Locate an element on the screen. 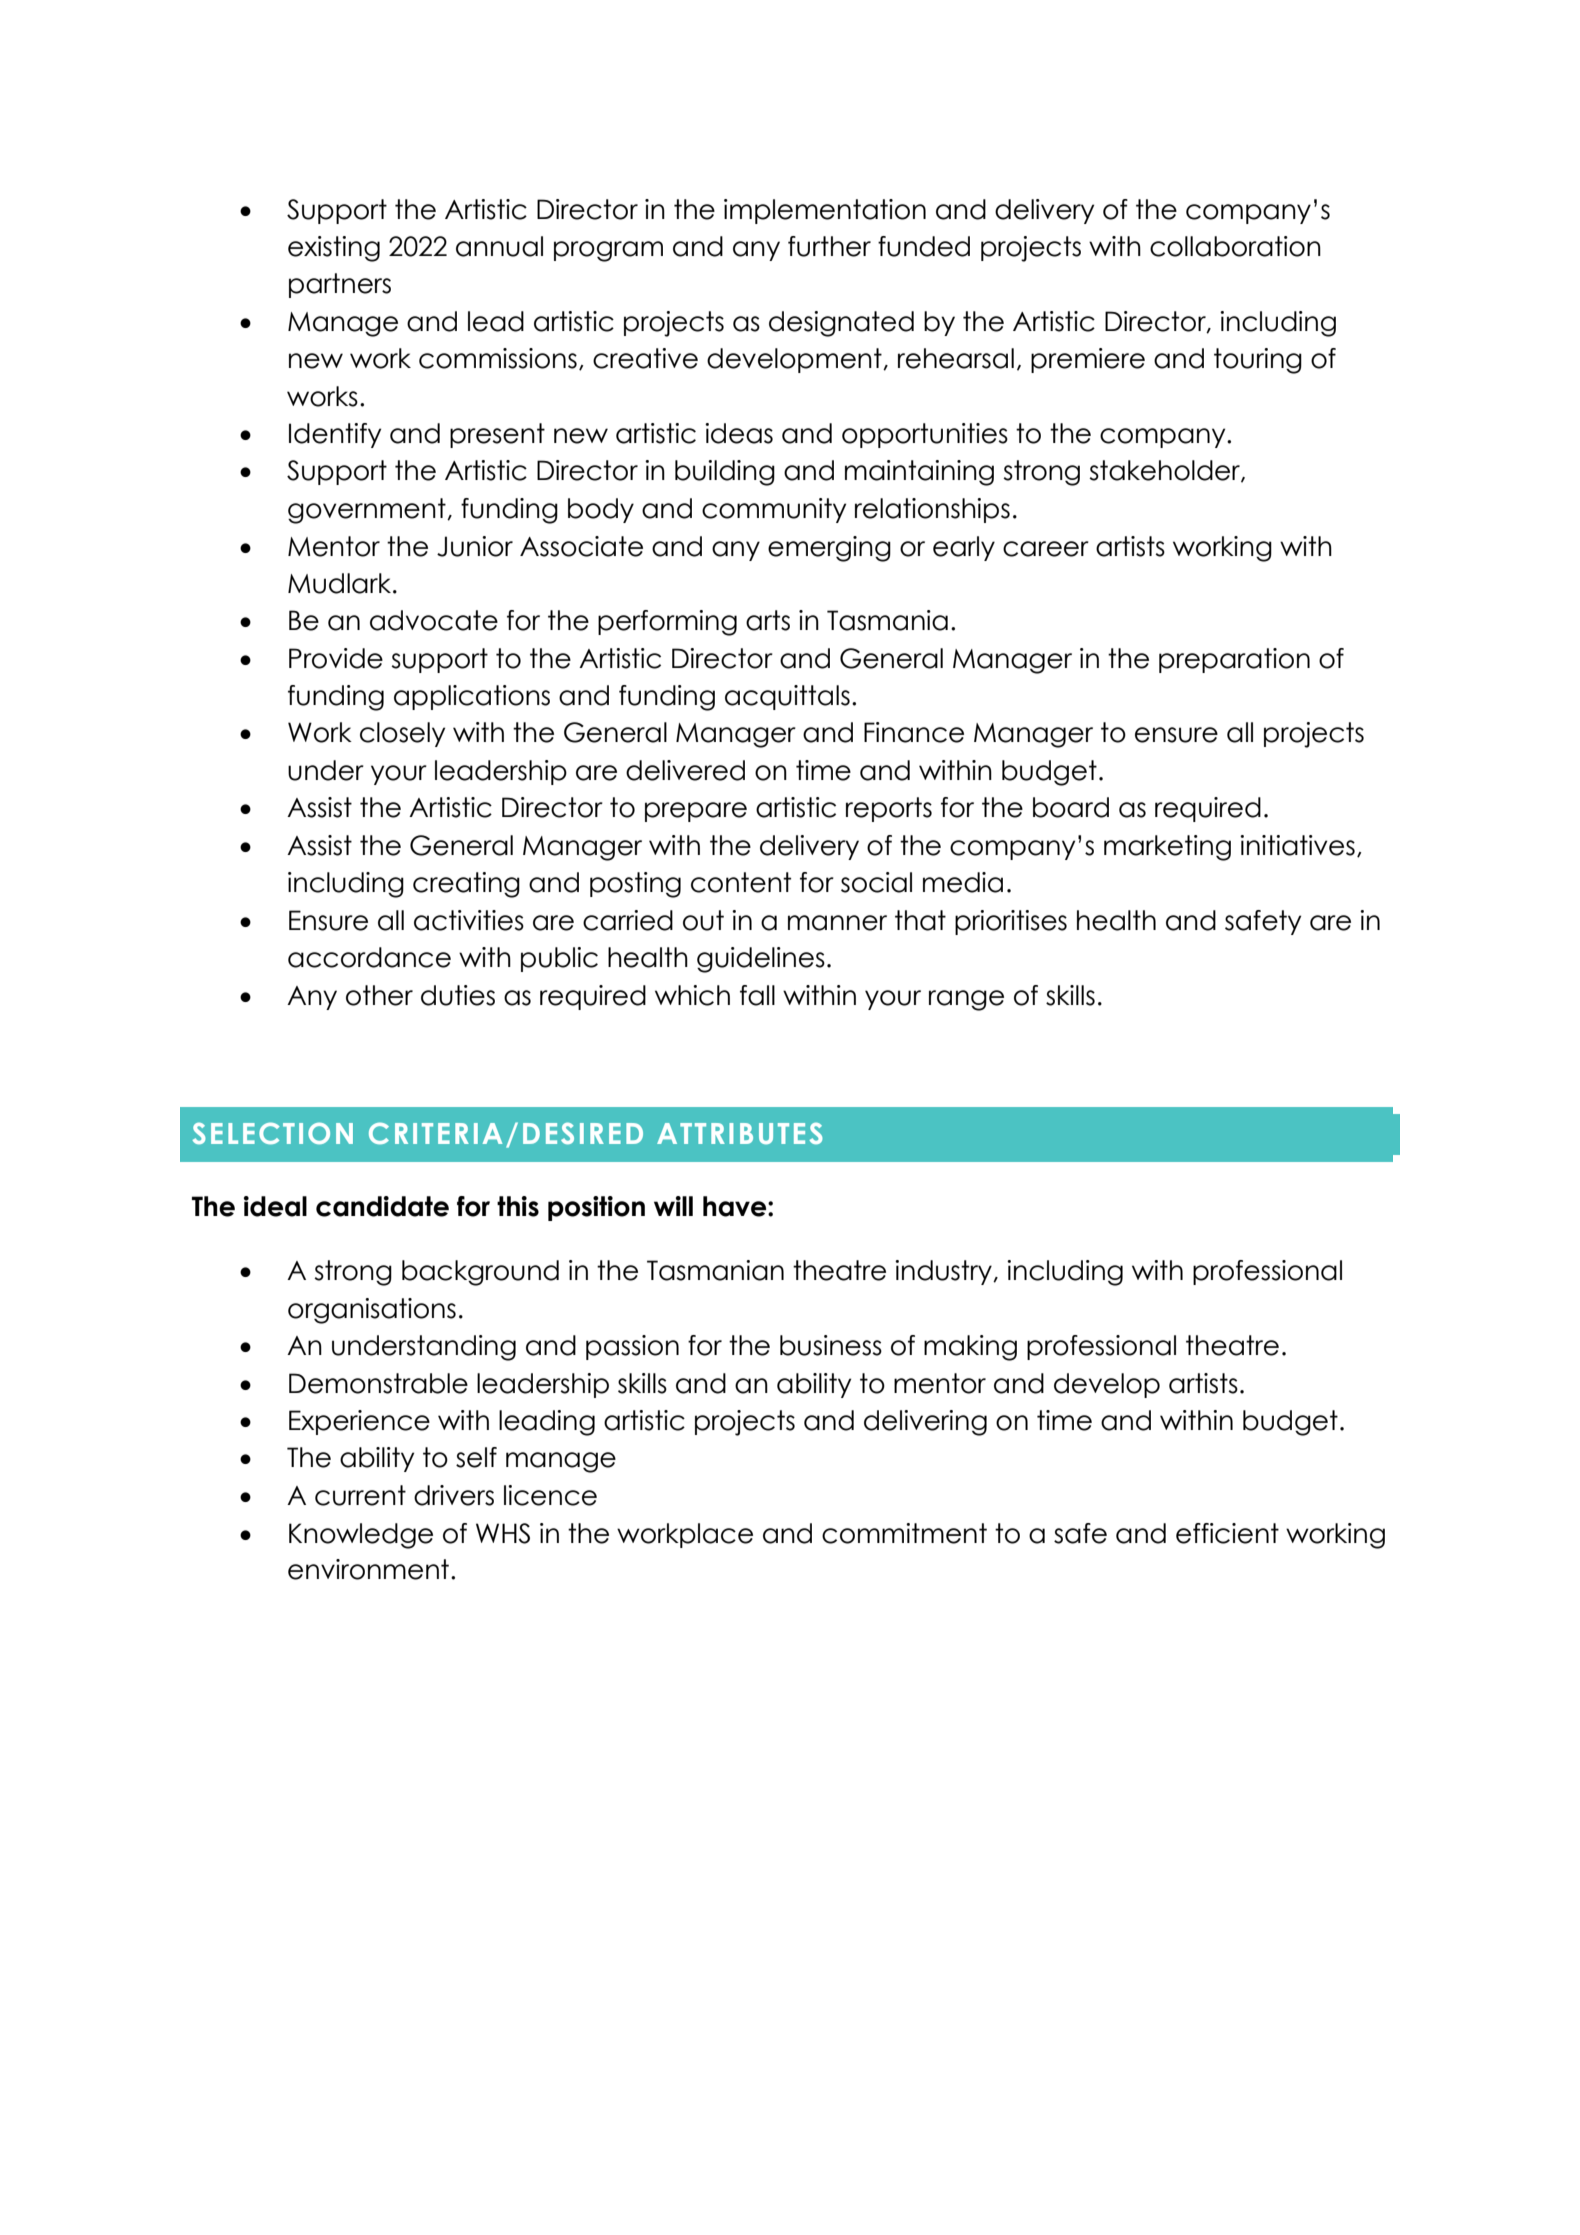 Image resolution: width=1580 pixels, height=2235 pixels. content is located at coordinates (741, 882).
